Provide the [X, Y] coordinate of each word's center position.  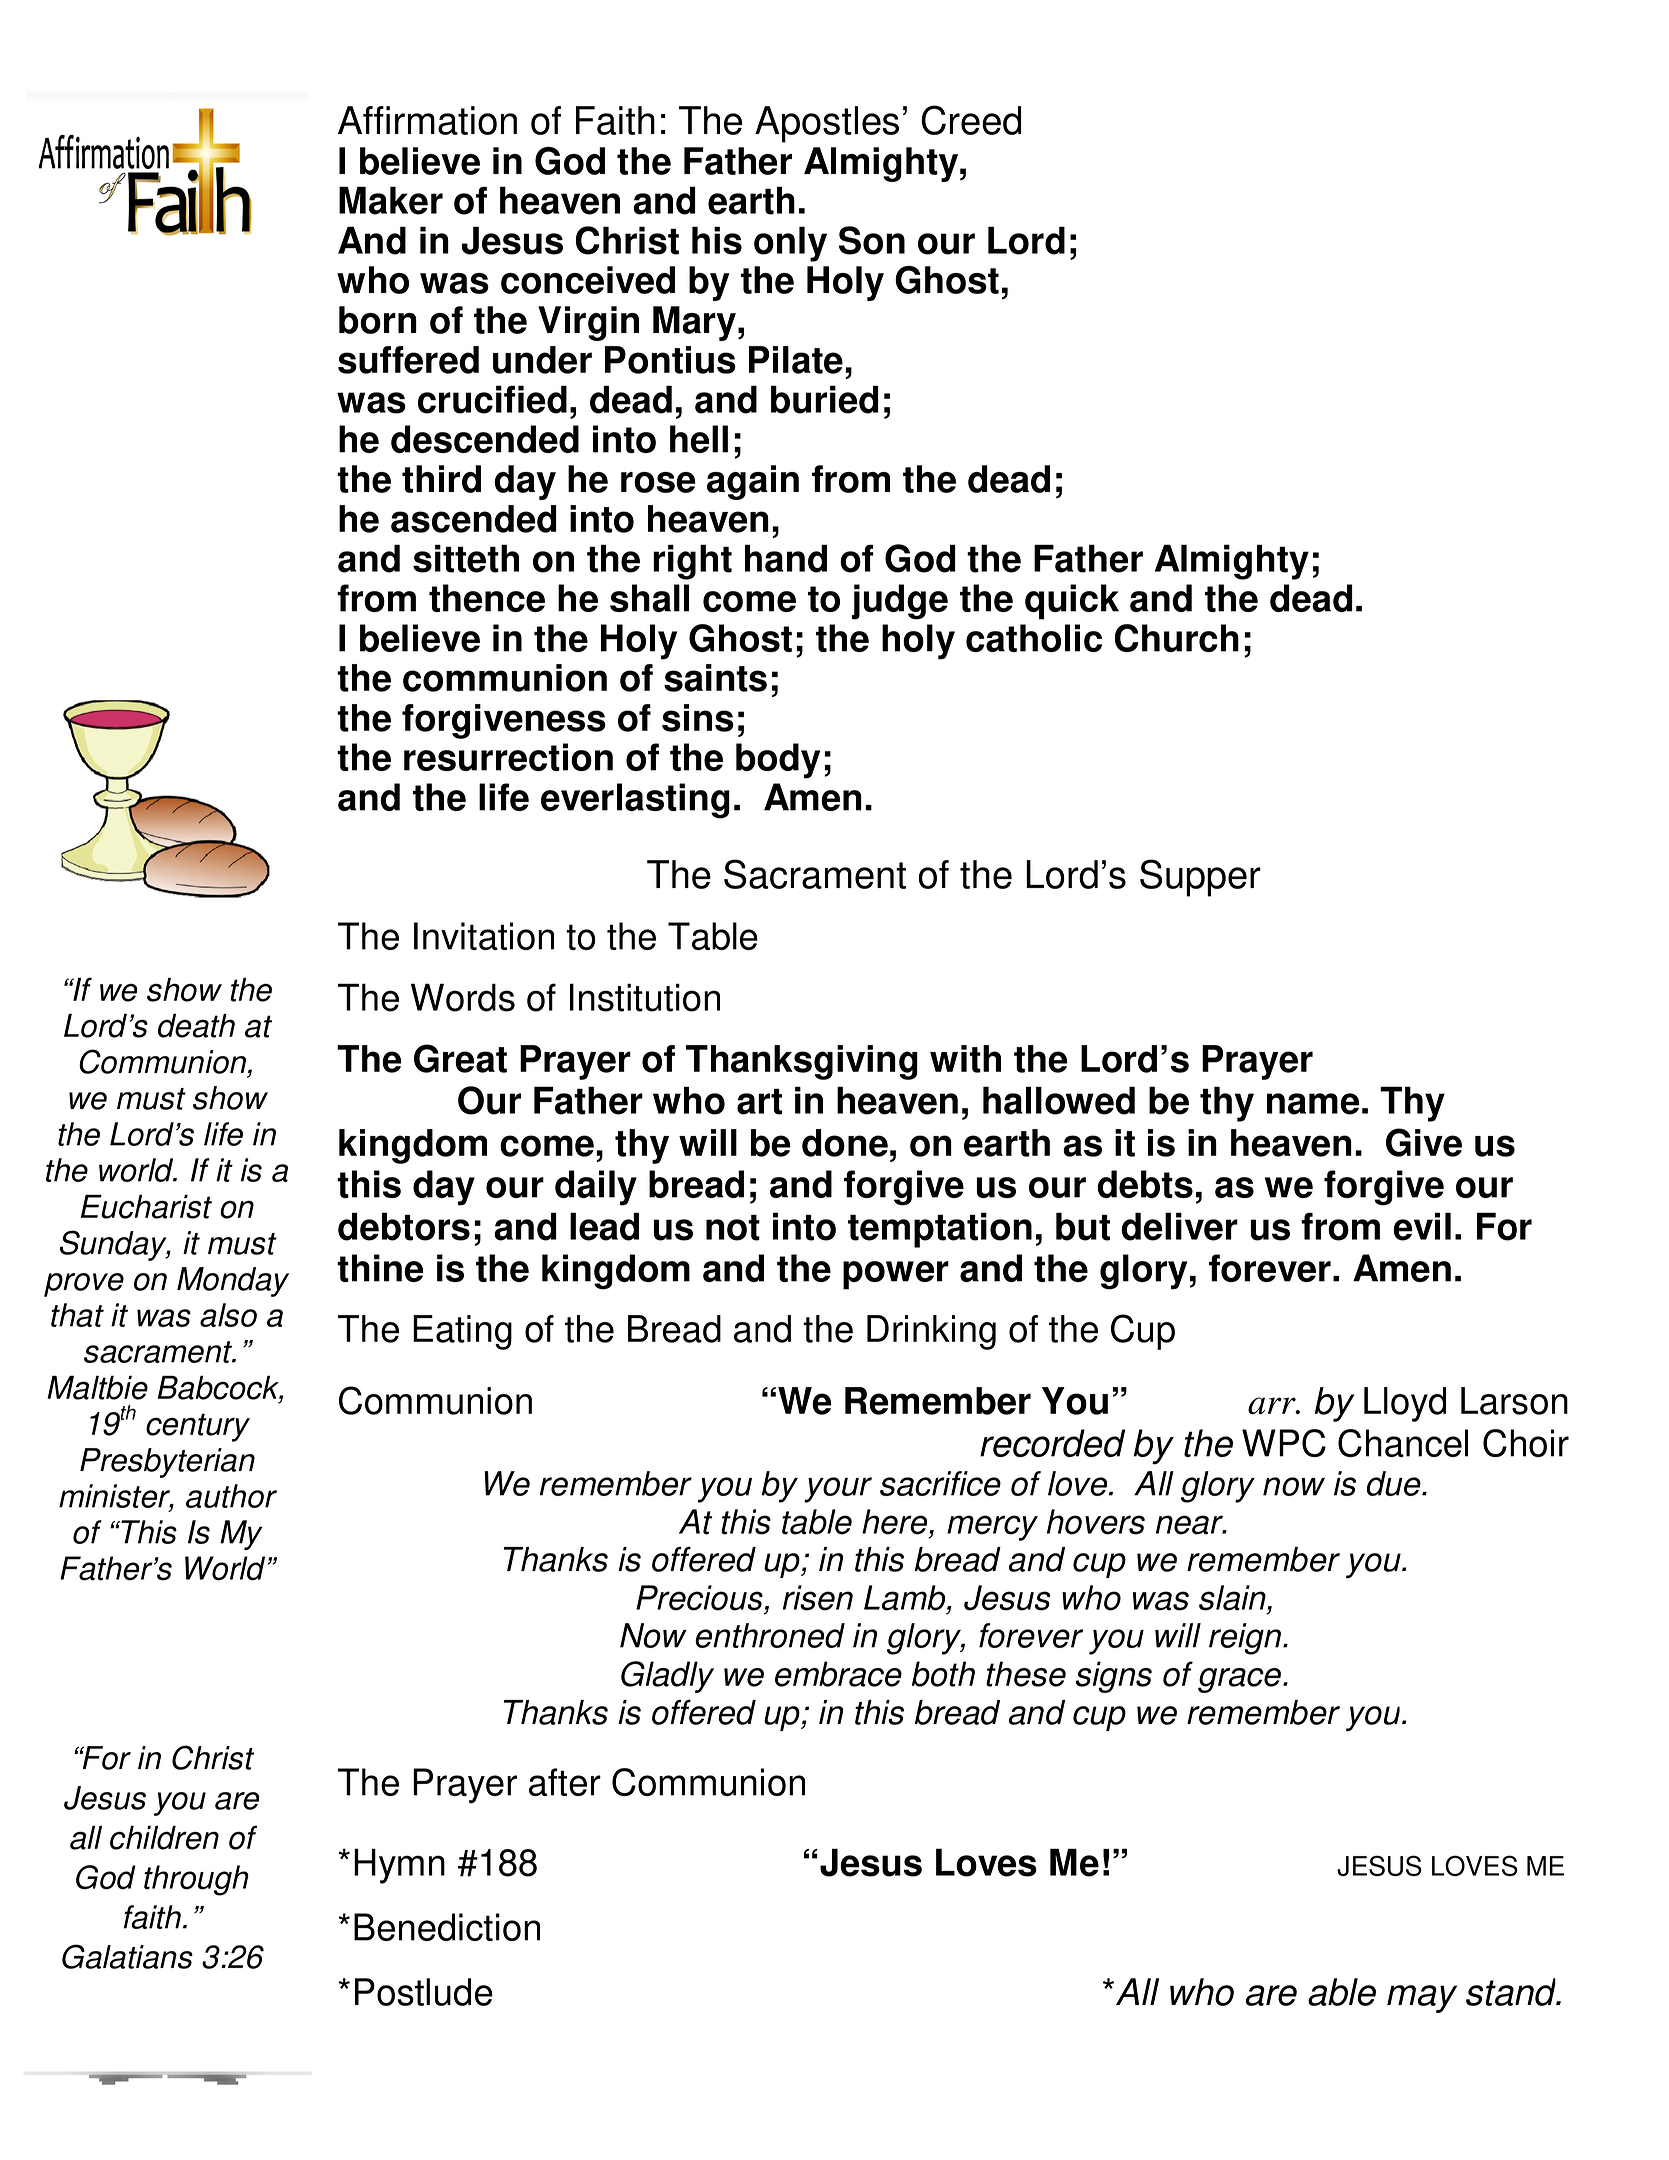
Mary [694, 323]
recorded [1052, 1443]
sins [698, 718]
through [196, 1880]
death [196, 1025]
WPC [1284, 1443]
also [228, 1315]
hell [699, 439]
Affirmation [427, 120]
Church [1177, 638]
